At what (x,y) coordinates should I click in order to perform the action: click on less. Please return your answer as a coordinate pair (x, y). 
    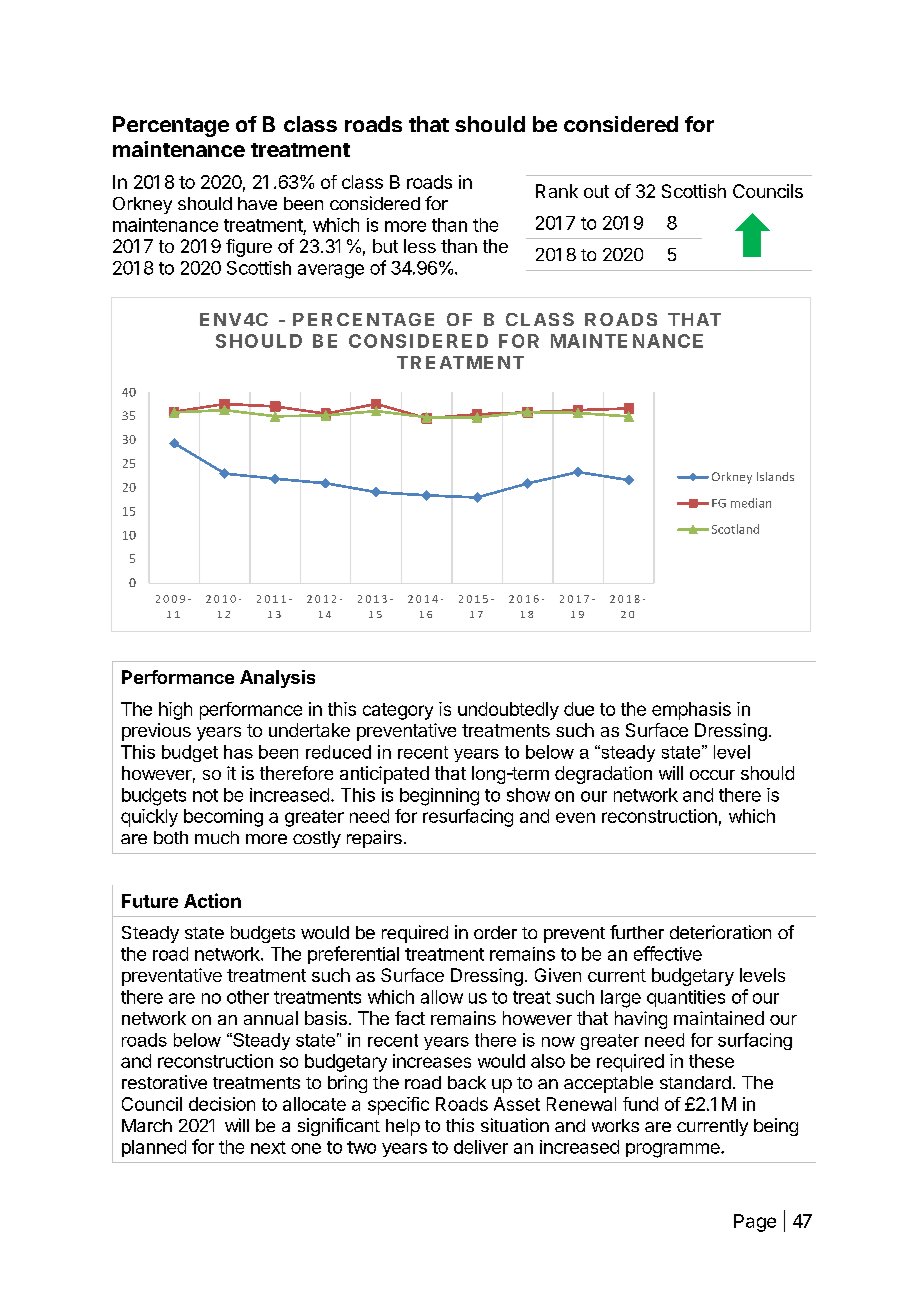
    Looking at the image, I should click on (420, 246).
